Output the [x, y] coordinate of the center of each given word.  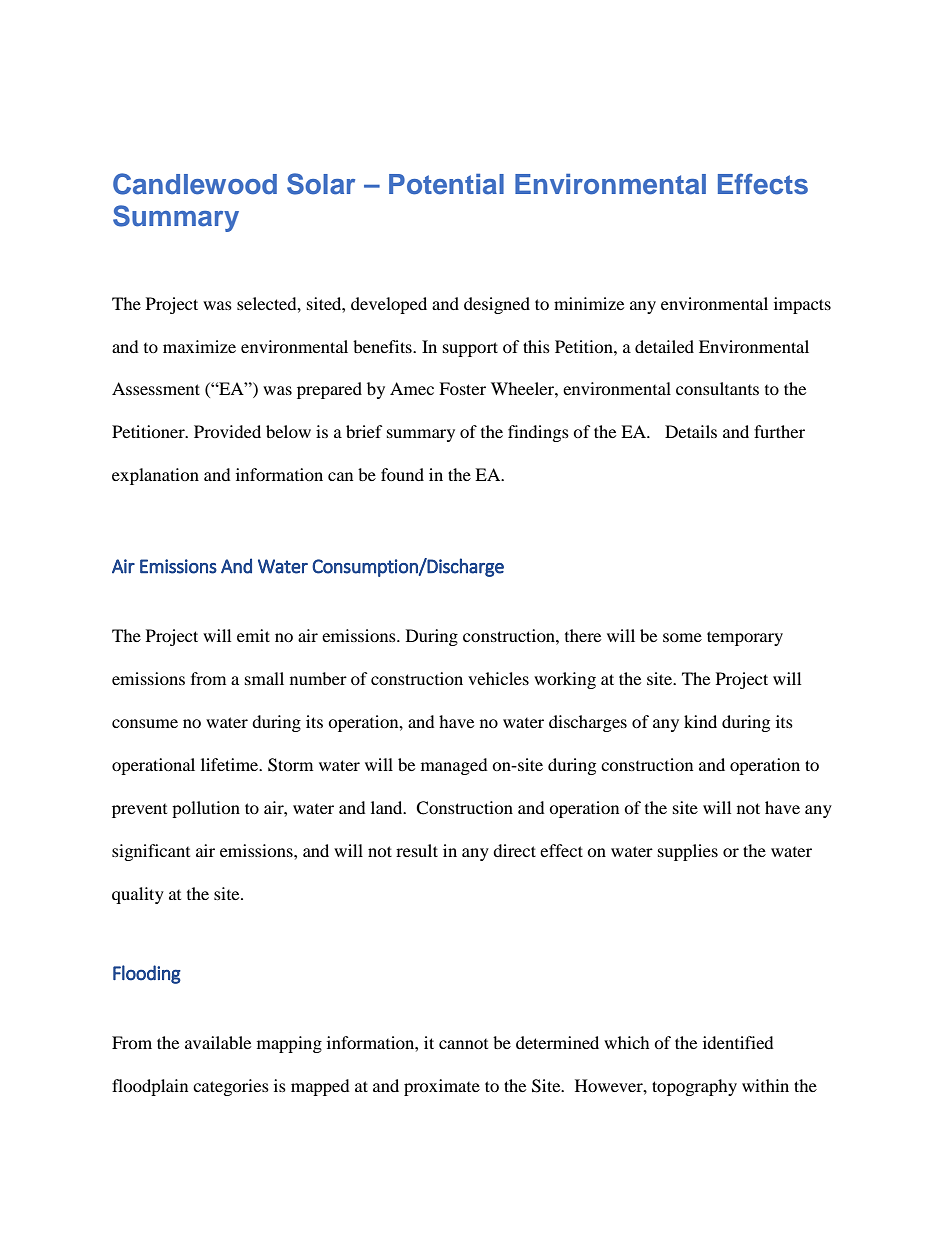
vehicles [498, 678]
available [218, 1042]
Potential [446, 184]
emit [253, 635]
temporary [745, 638]
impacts [802, 305]
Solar [321, 184]
